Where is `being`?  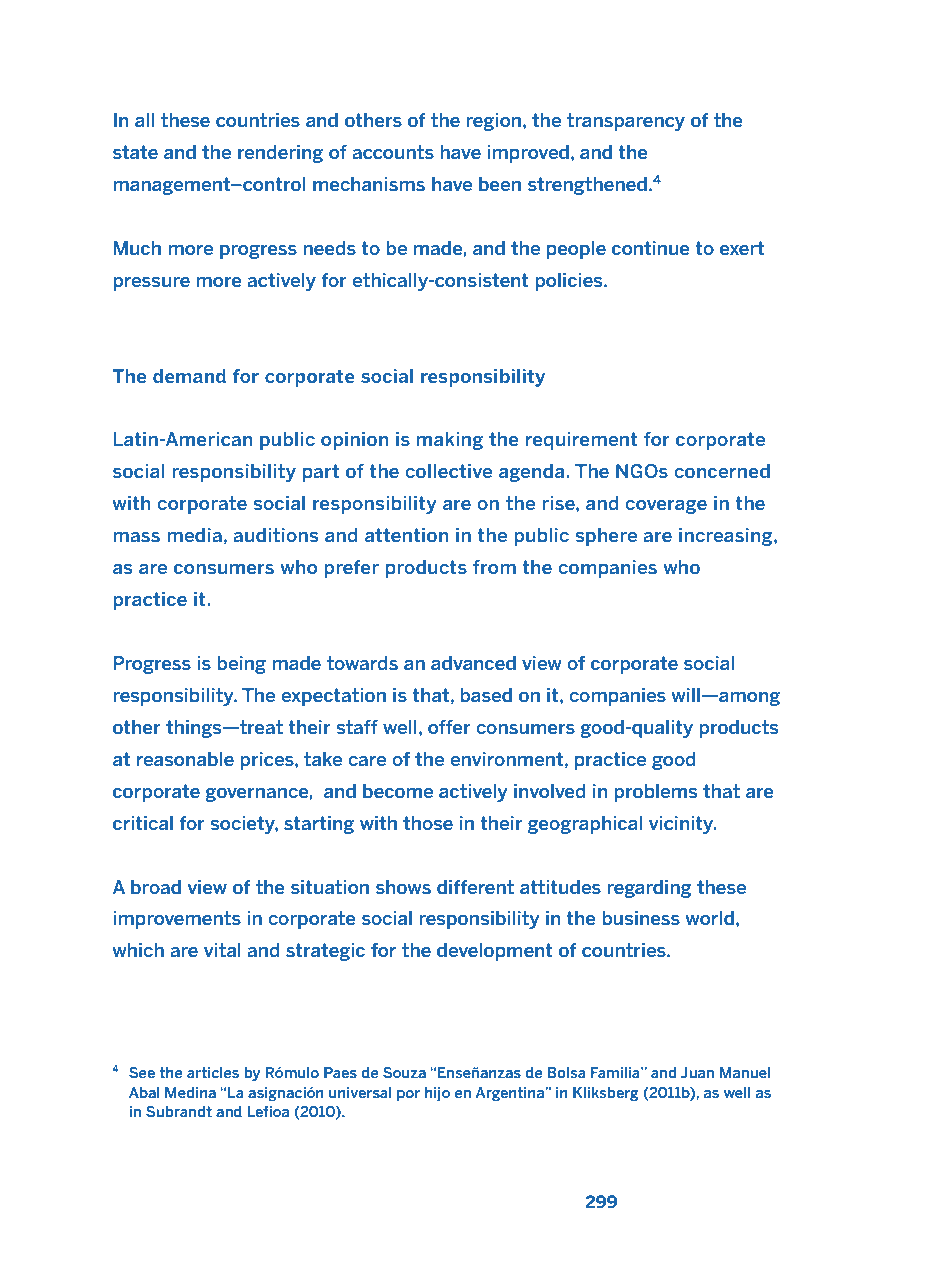 being is located at coordinates (241, 665).
